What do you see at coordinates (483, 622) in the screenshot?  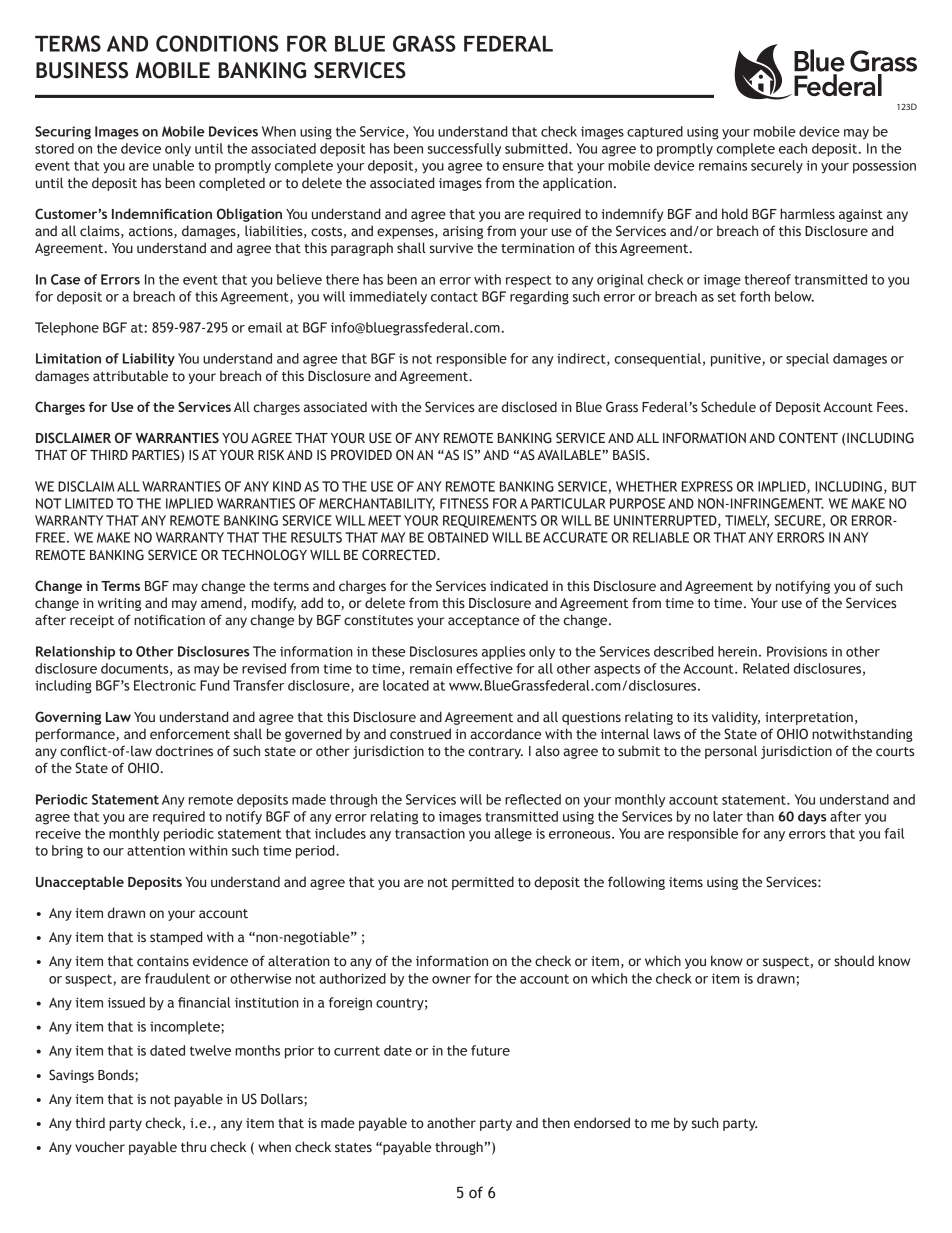 I see `acceptance` at bounding box center [483, 622].
